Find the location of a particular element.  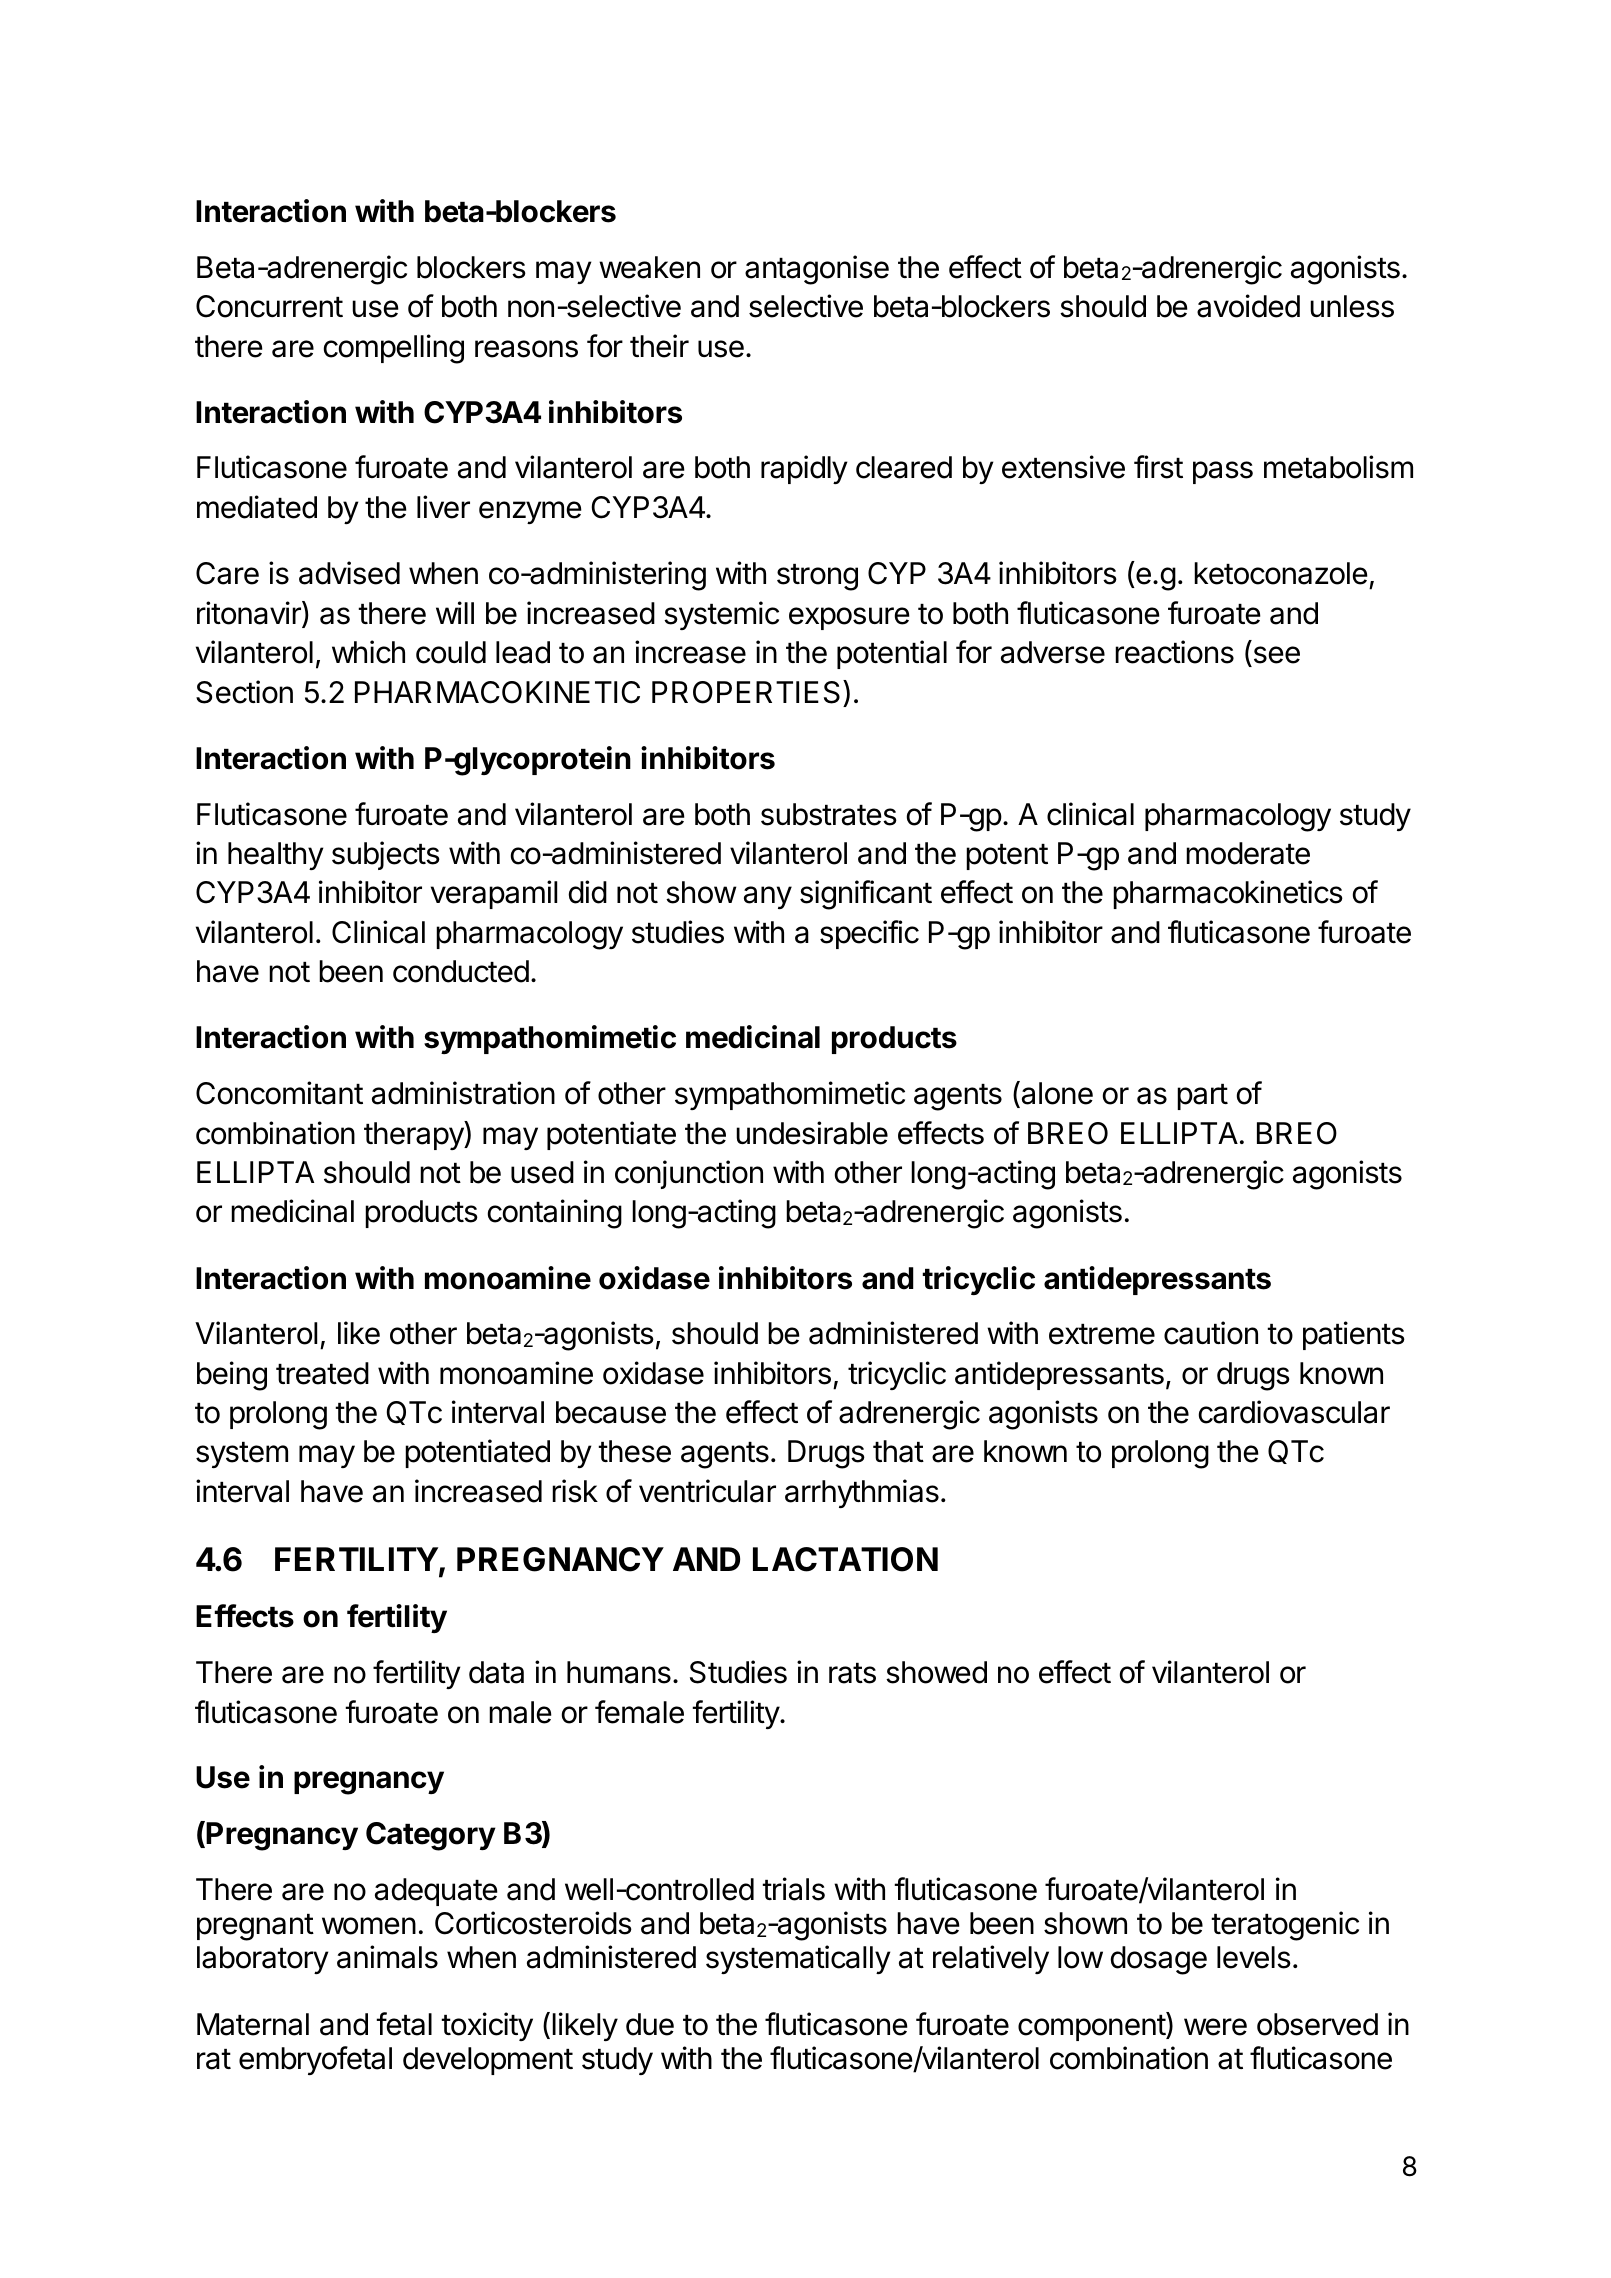

part is located at coordinates (1202, 1097).
